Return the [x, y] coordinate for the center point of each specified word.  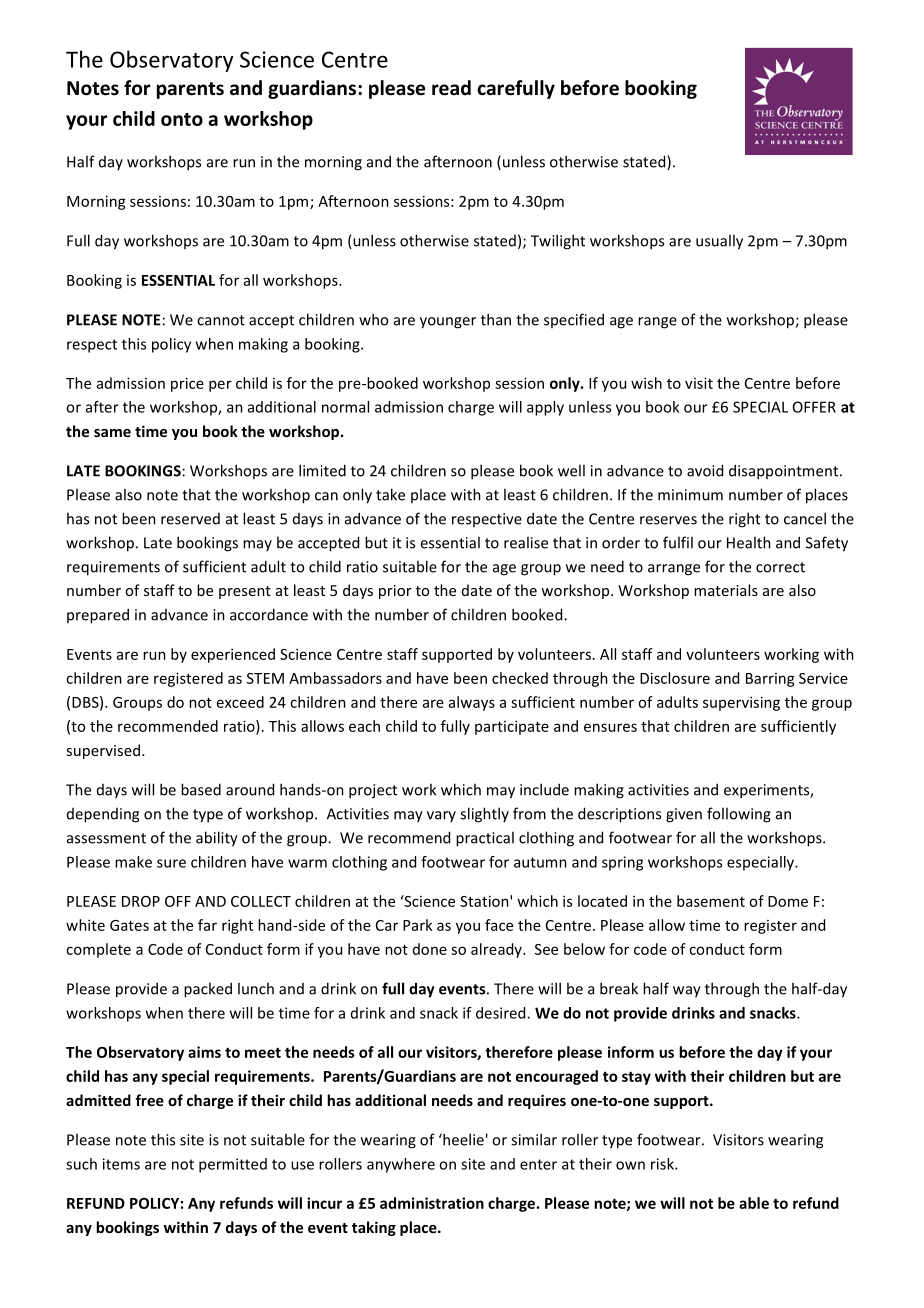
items [121, 1164]
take [390, 494]
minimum [690, 495]
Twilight [558, 242]
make [133, 862]
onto [182, 119]
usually [719, 242]
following [739, 815]
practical [485, 839]
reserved [190, 519]
